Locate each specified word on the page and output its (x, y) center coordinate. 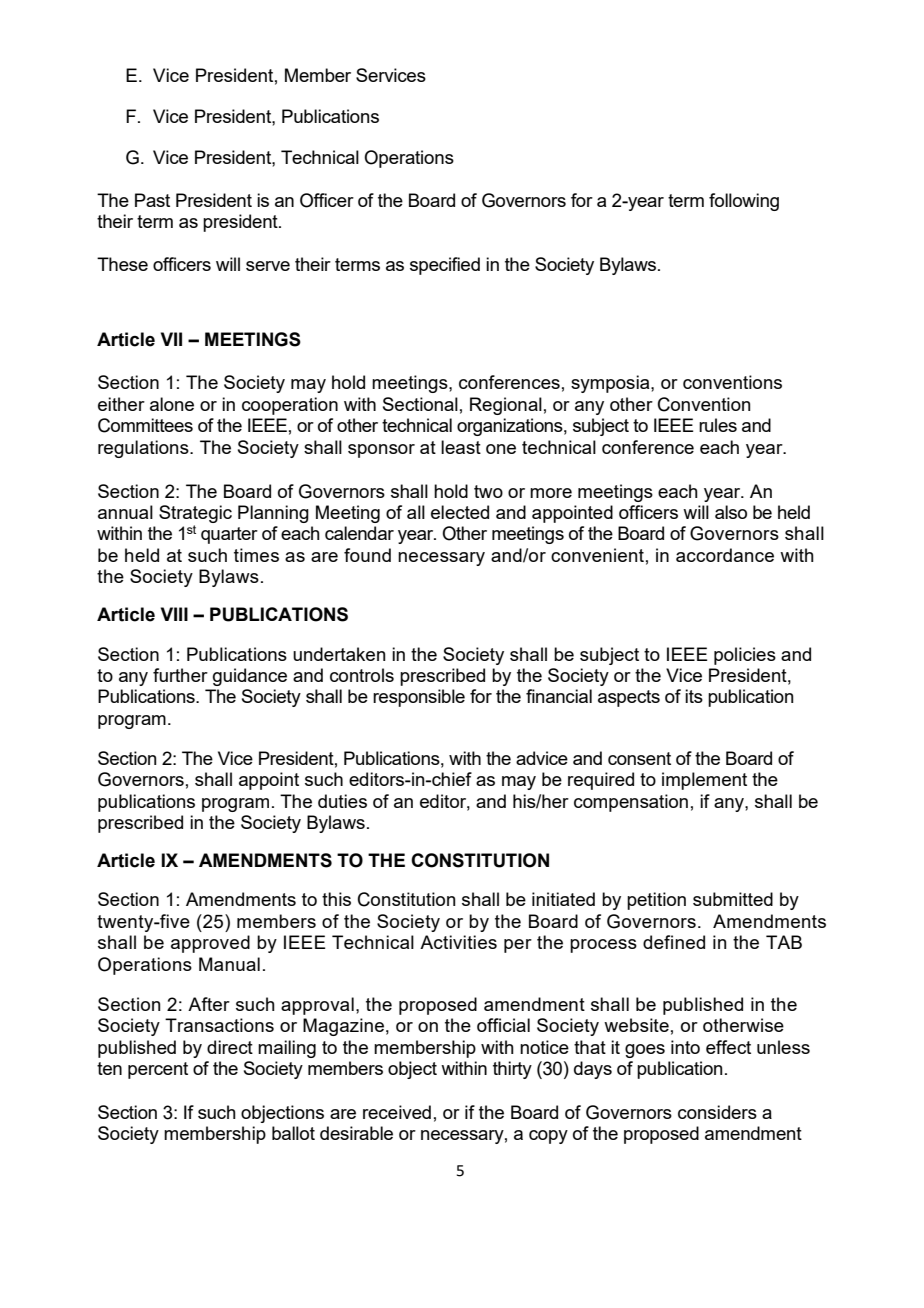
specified (445, 266)
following (744, 202)
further (180, 675)
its (694, 696)
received (397, 1112)
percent (158, 1070)
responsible (419, 698)
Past (152, 200)
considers (717, 1112)
